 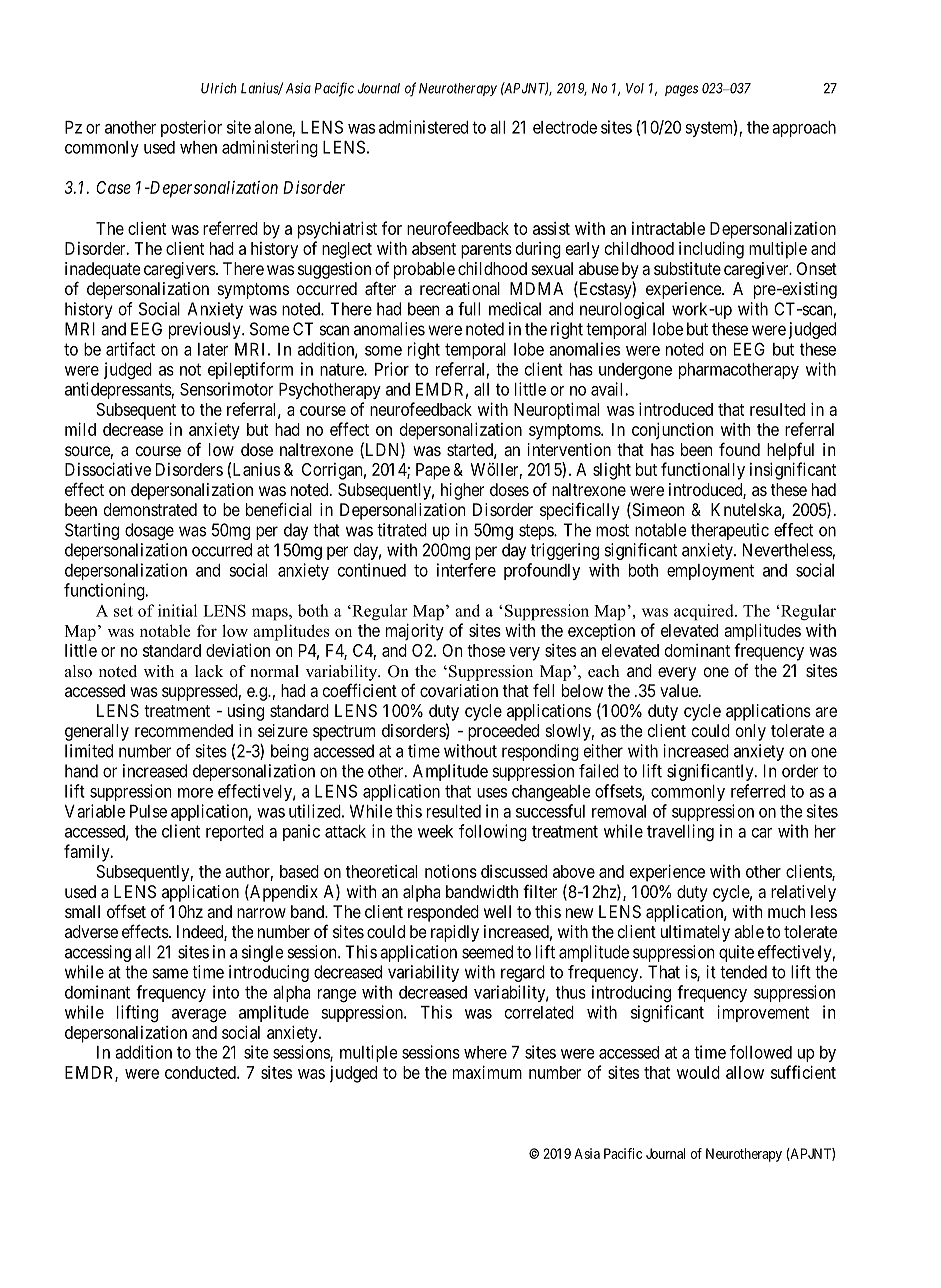 What do you see at coordinates (710, 572) in the screenshot?
I see `employment` at bounding box center [710, 572].
